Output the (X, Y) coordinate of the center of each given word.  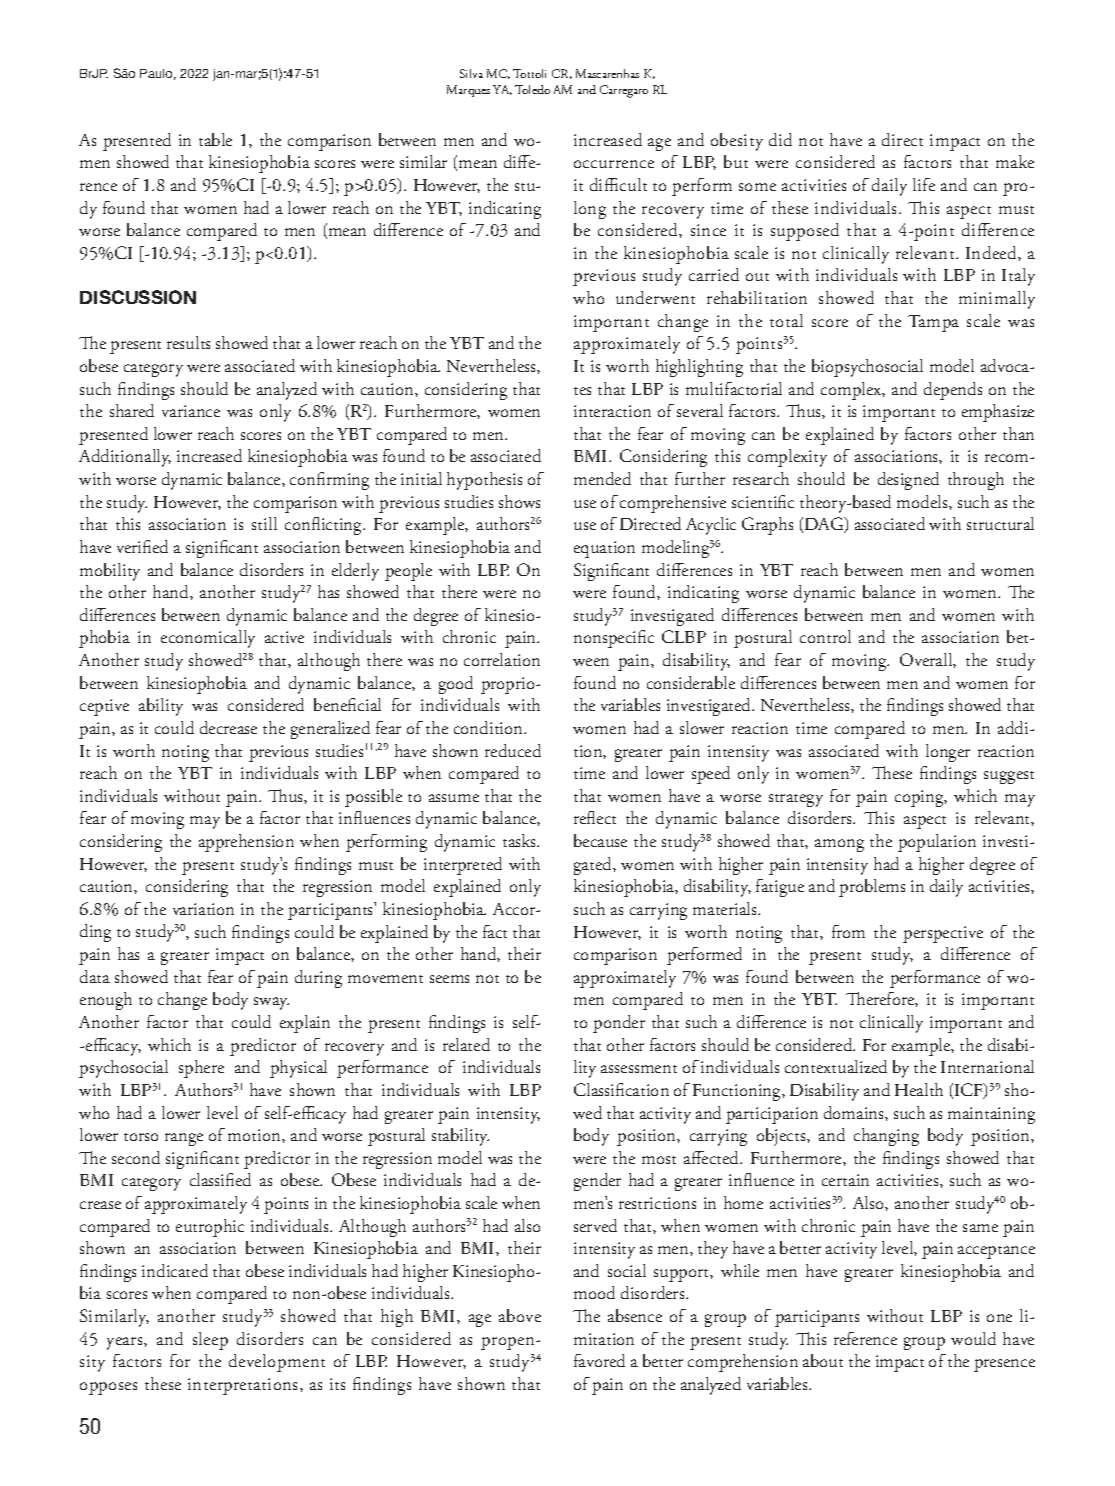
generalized (330, 730)
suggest (1009, 777)
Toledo (532, 89)
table (215, 139)
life (924, 184)
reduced (513, 750)
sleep (210, 1341)
